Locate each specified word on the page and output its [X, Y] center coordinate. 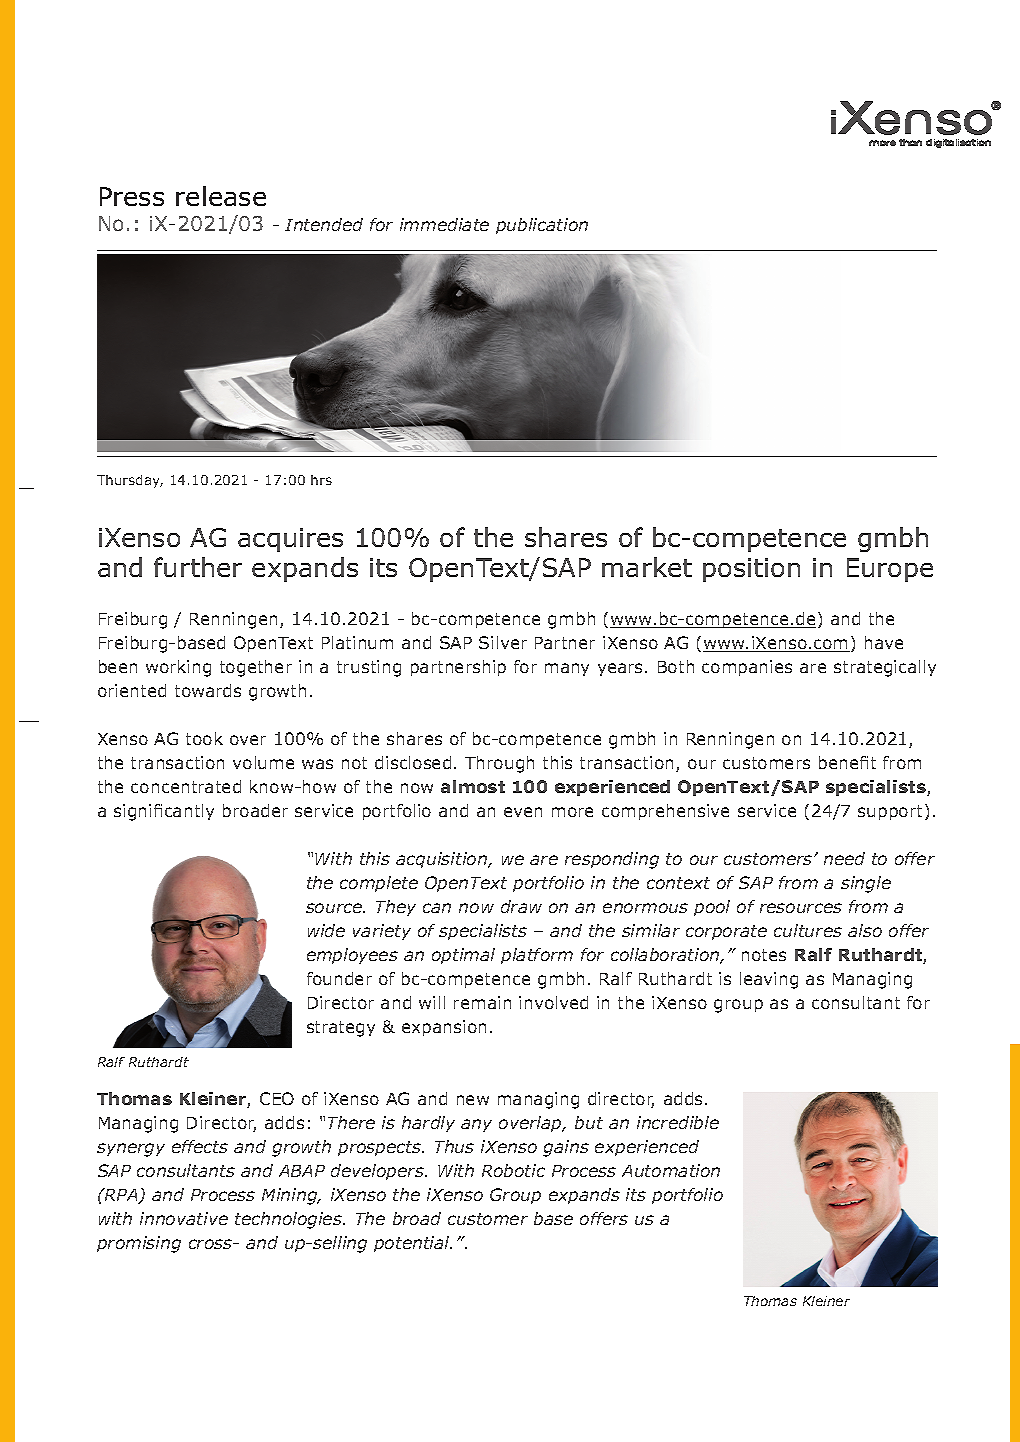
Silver [503, 642]
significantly [164, 812]
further [198, 567]
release [221, 196]
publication [542, 226]
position [751, 570]
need [844, 858]
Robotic [513, 1170]
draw [521, 906]
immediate [444, 224]
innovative [184, 1218]
